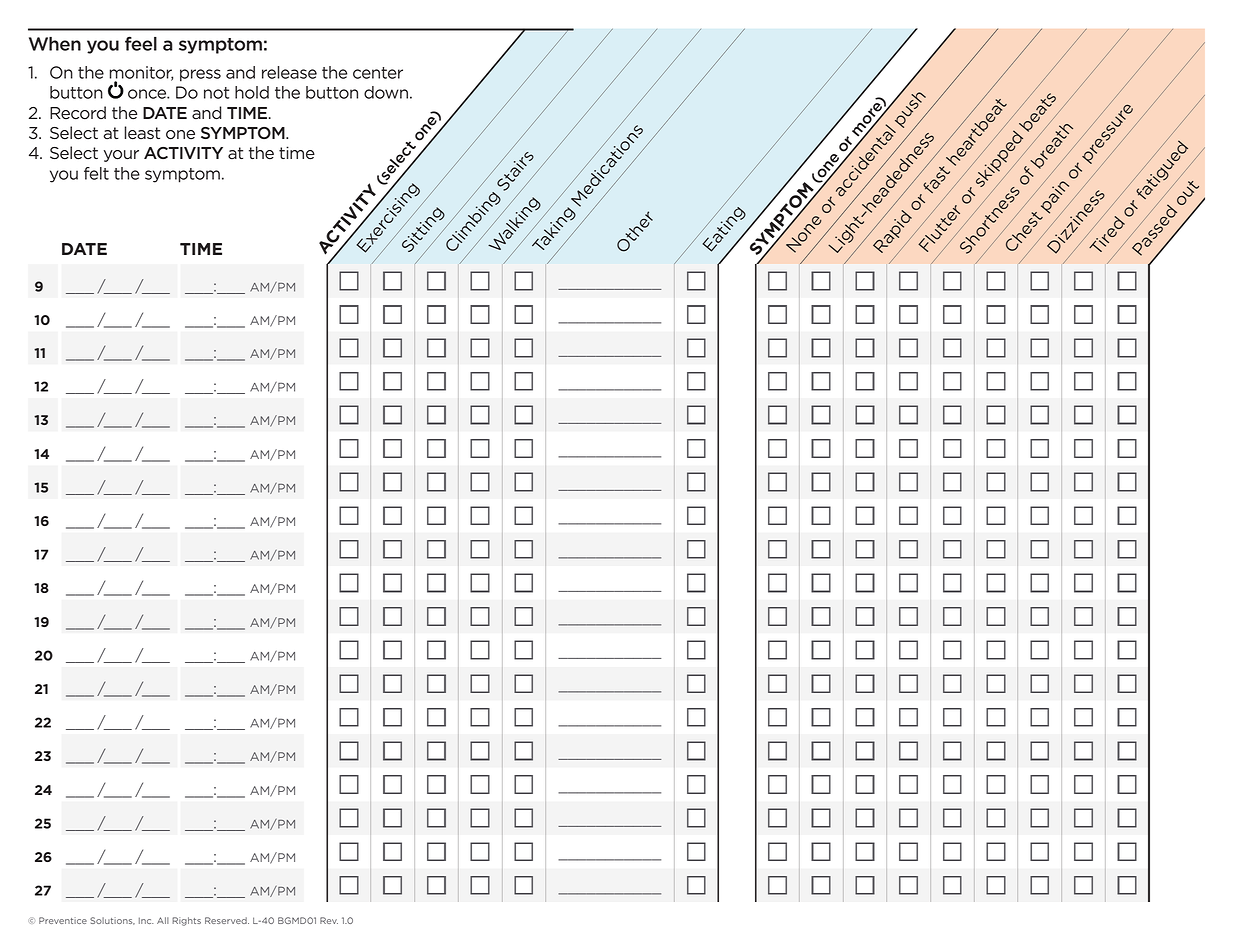 This document has width=1233, height=952. What do you see at coordinates (112, 921) in the document?
I see `Solutions` at bounding box center [112, 921].
